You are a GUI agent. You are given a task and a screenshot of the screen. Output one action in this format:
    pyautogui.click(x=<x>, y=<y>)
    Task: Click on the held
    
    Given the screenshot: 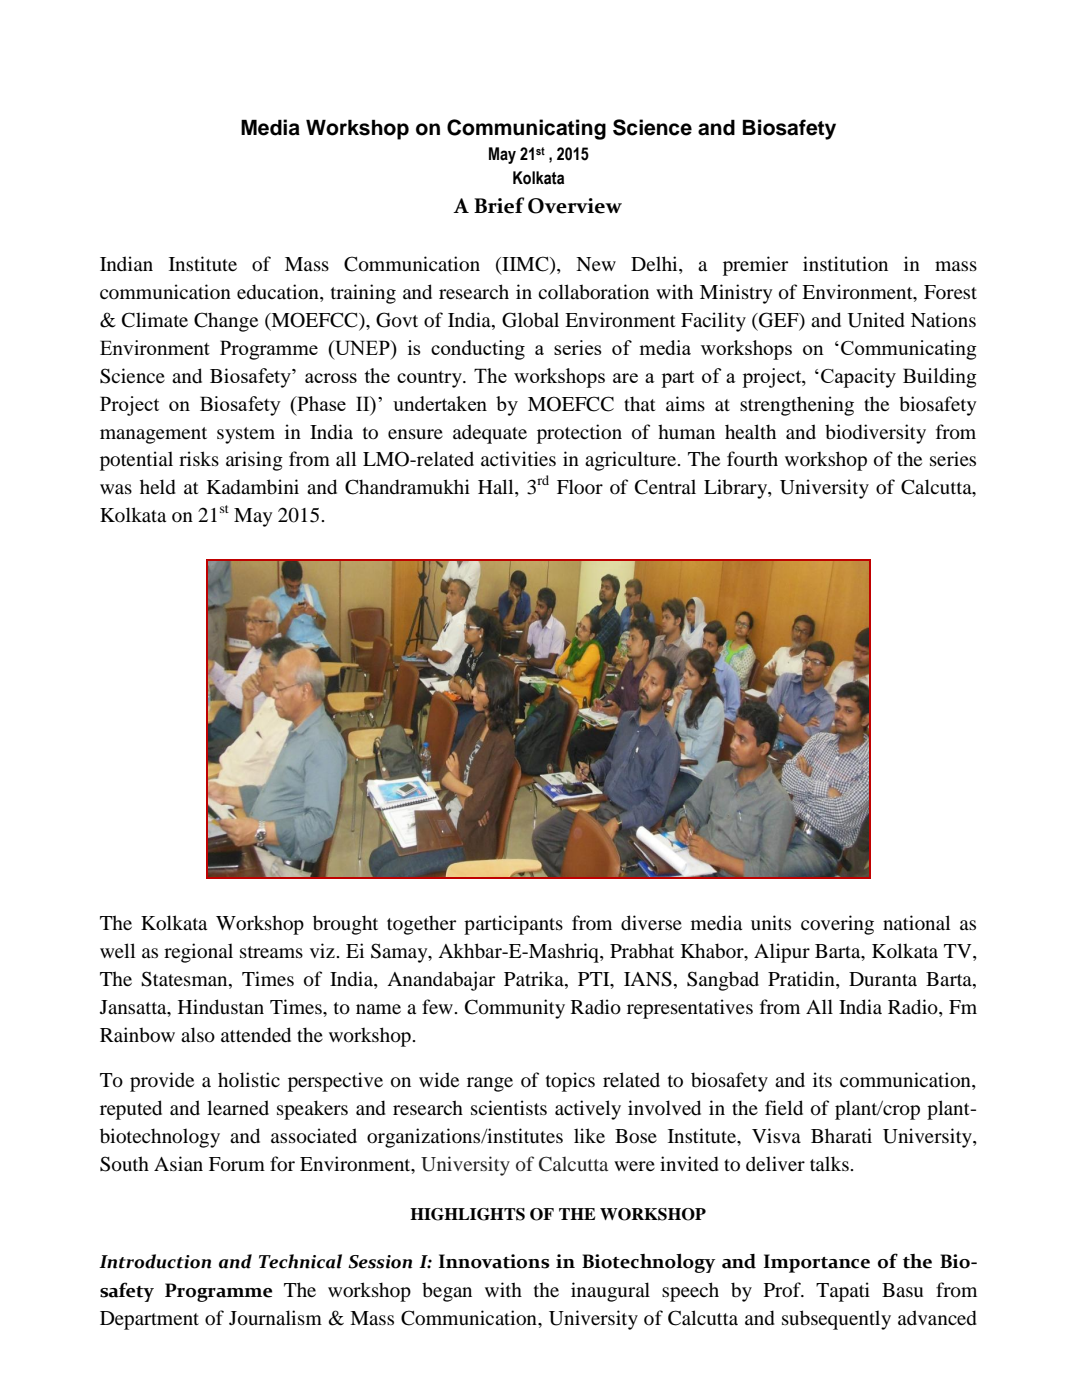 What is the action you would take?
    pyautogui.click(x=158, y=487)
